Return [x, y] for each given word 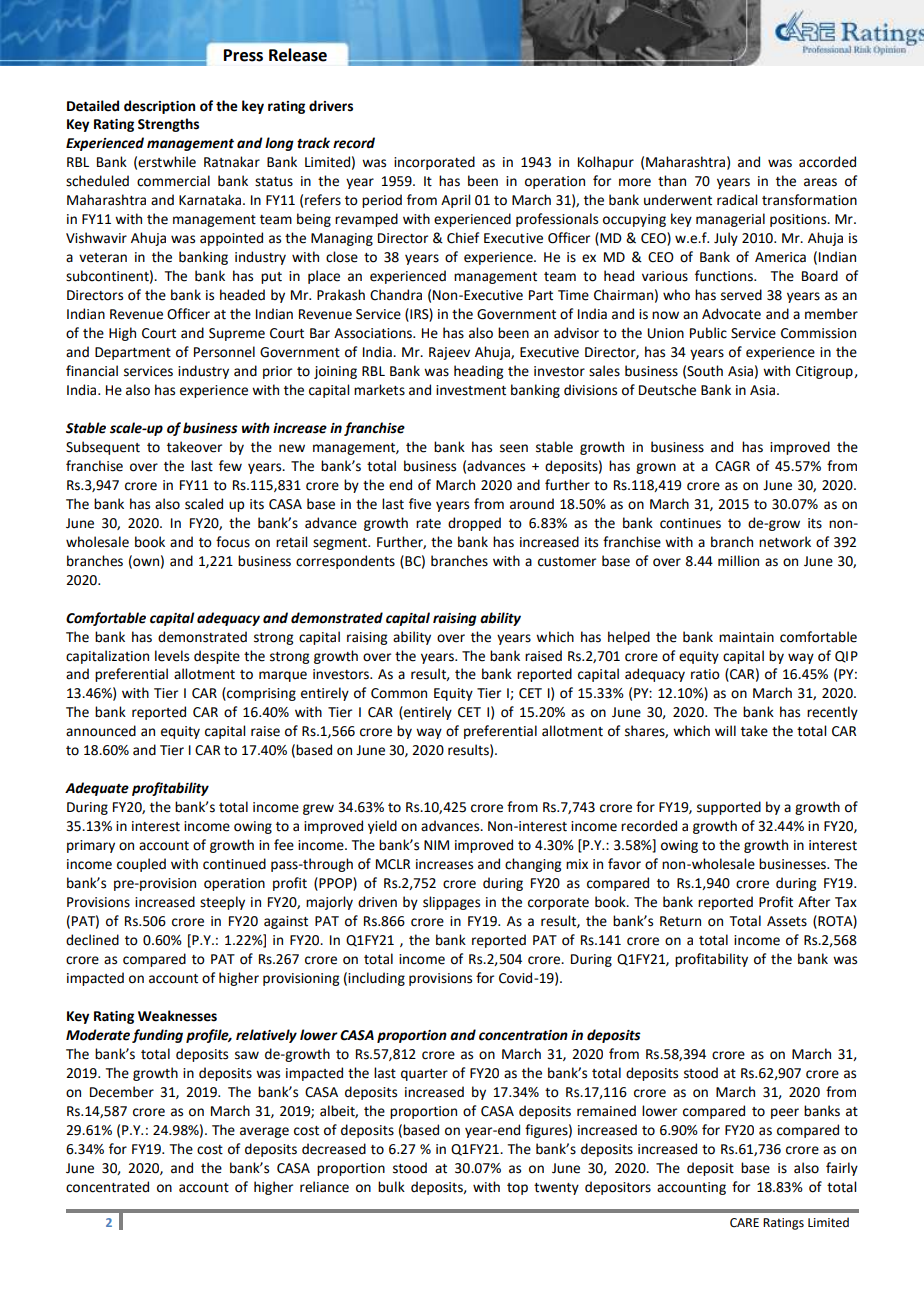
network [785, 542]
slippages [451, 903]
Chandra [396, 295]
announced [101, 731]
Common [399, 693]
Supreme [237, 334]
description [159, 107]
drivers [331, 106]
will [725, 730]
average [264, 1132]
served [741, 295]
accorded [827, 162]
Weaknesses [177, 1016]
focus [233, 542]
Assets [787, 921]
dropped [474, 524]
